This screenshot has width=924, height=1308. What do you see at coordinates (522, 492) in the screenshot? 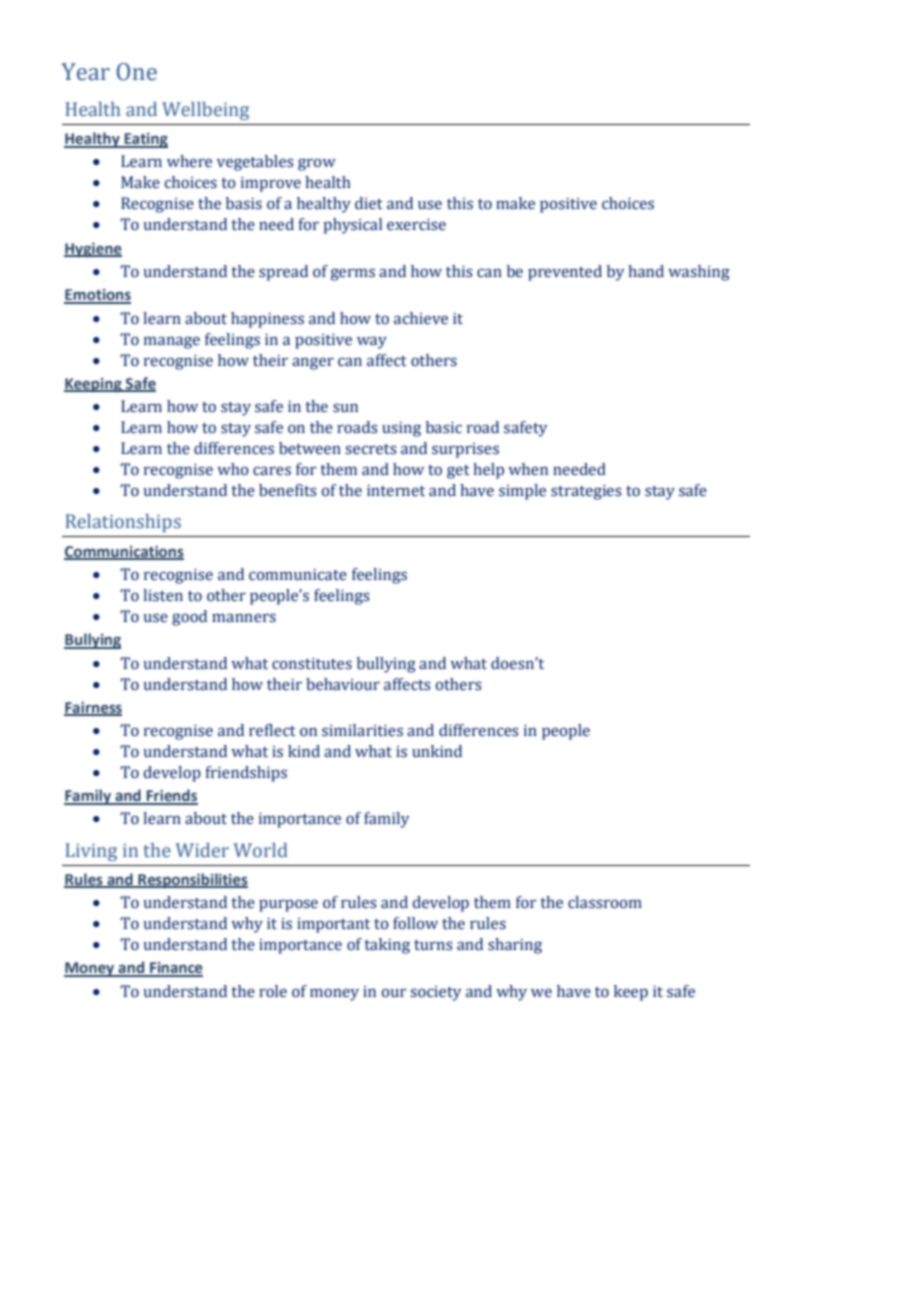
I see `simple` at bounding box center [522, 492].
